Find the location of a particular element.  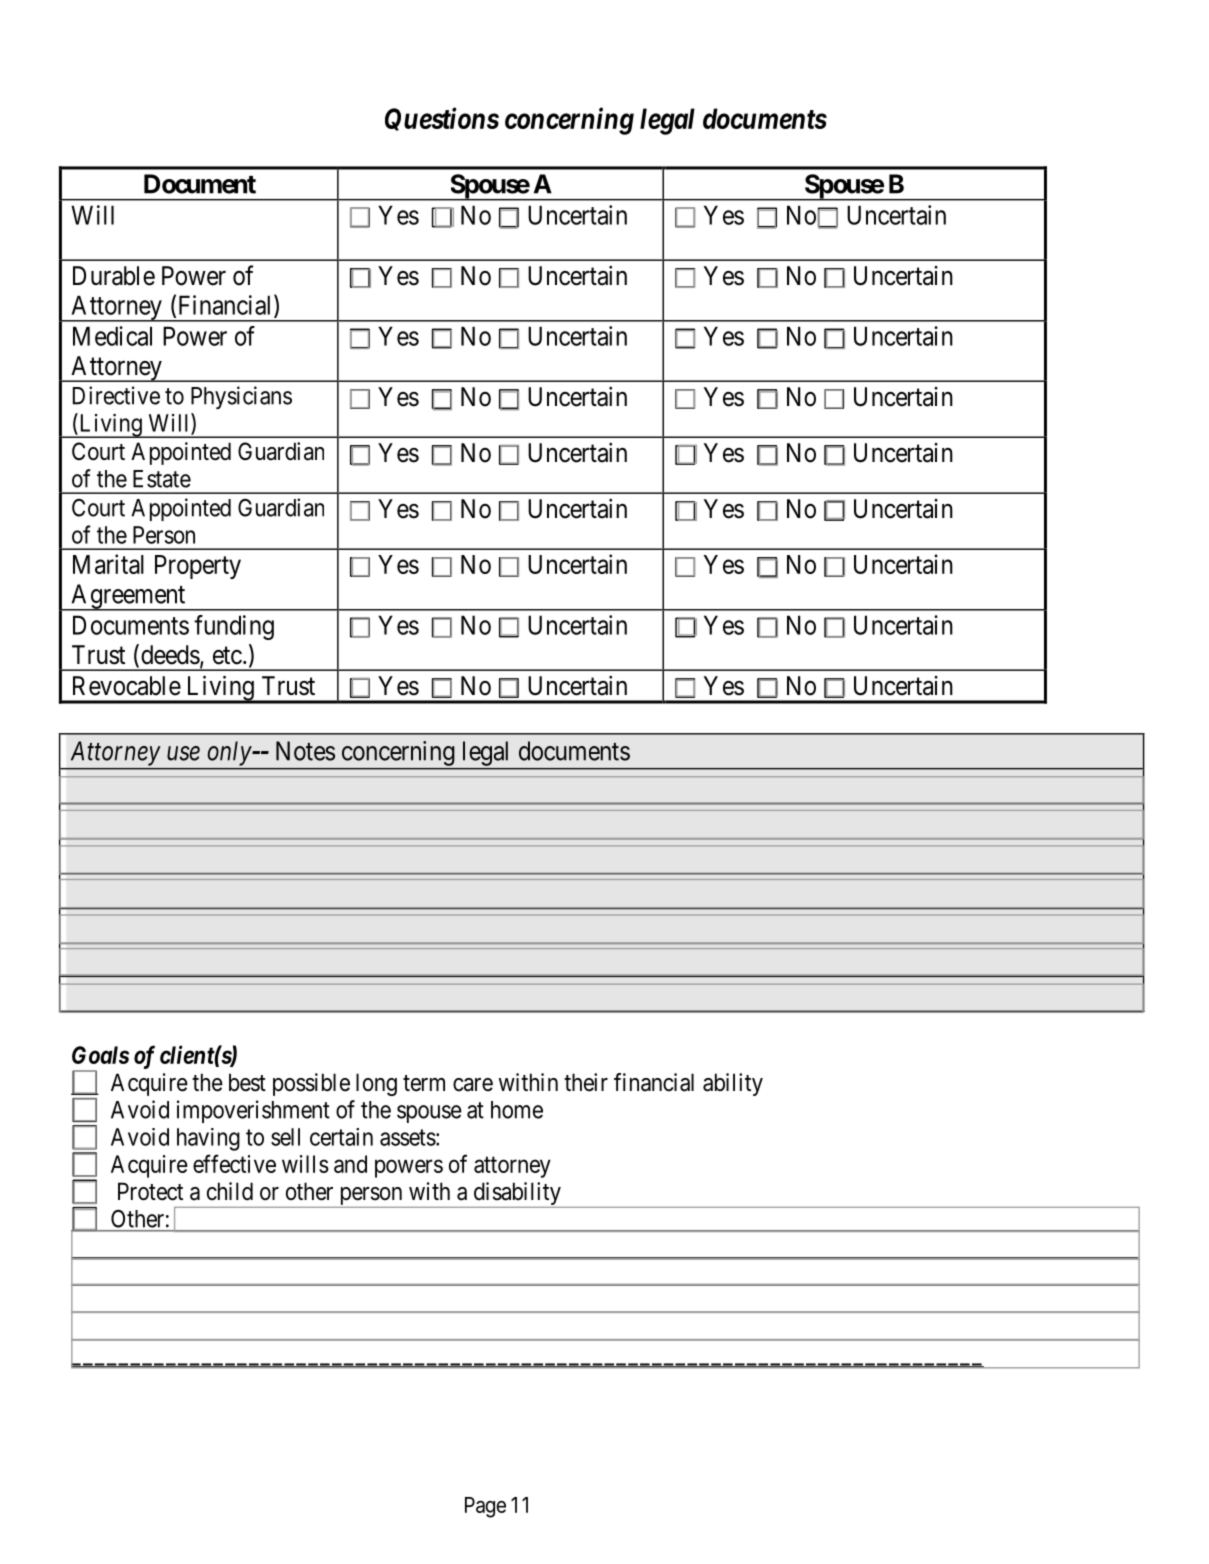

and is located at coordinates (350, 1164).
